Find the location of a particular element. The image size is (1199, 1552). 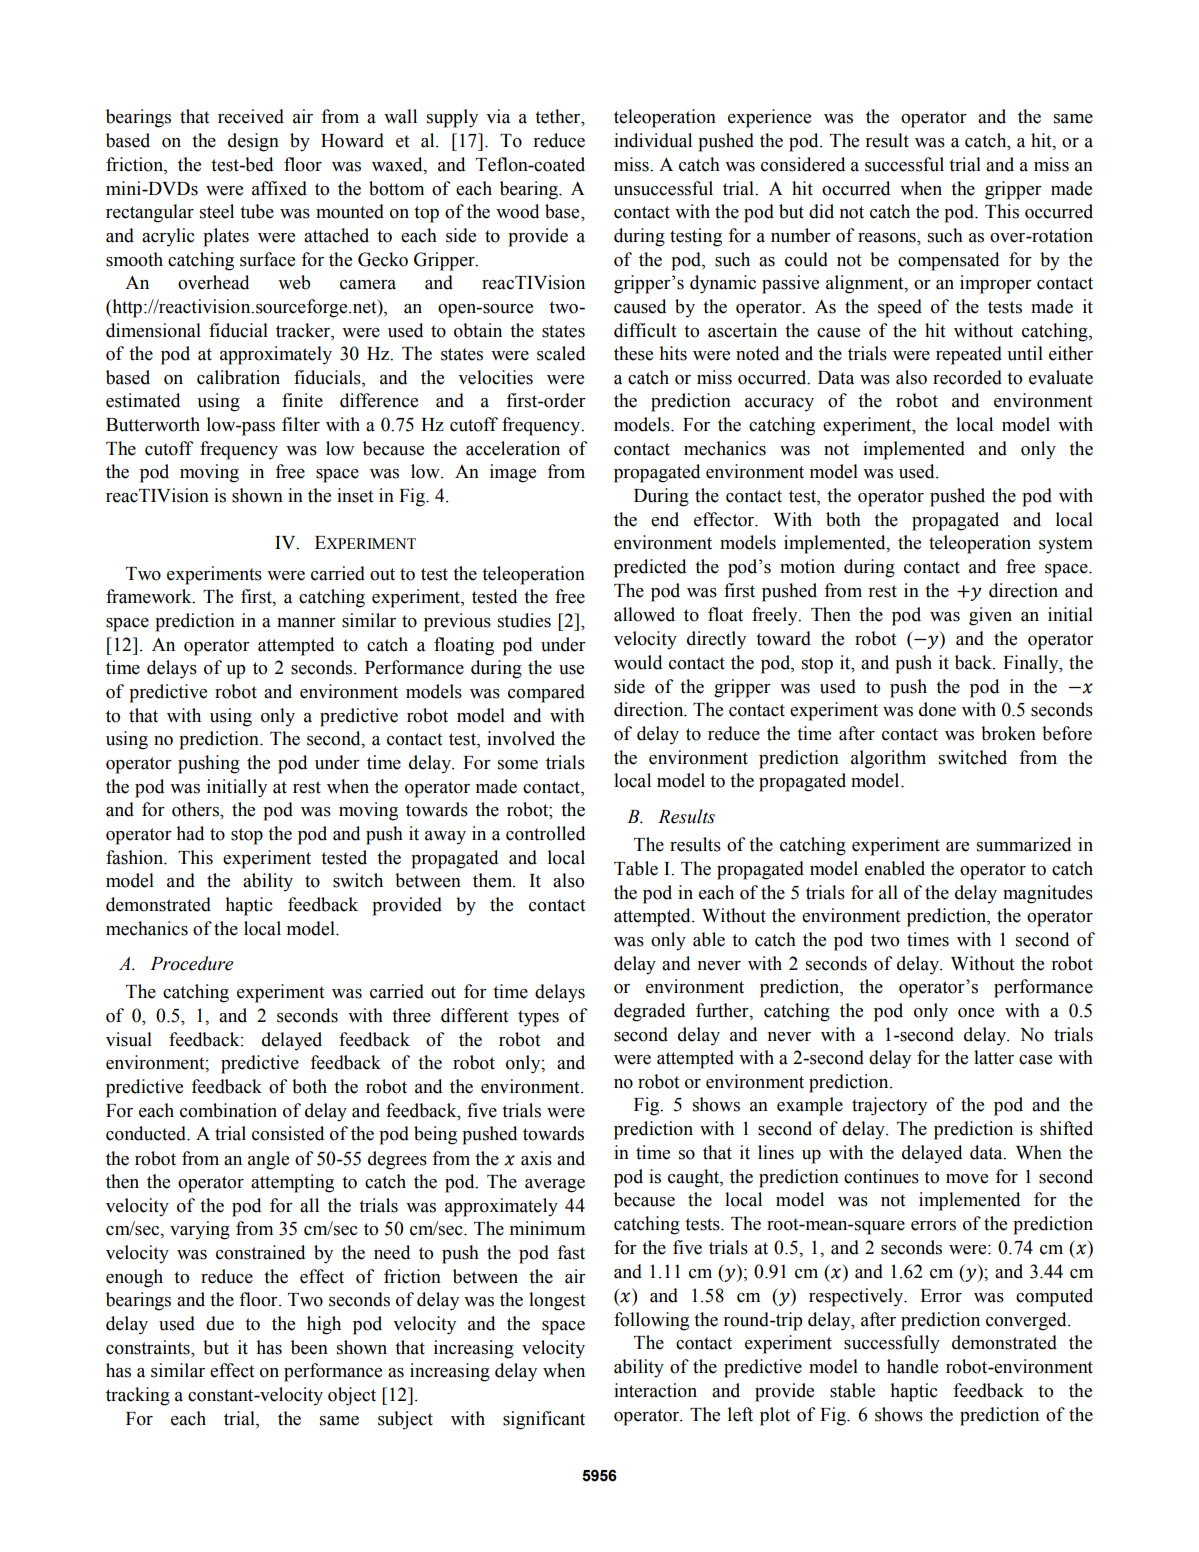

individual is located at coordinates (653, 140).
